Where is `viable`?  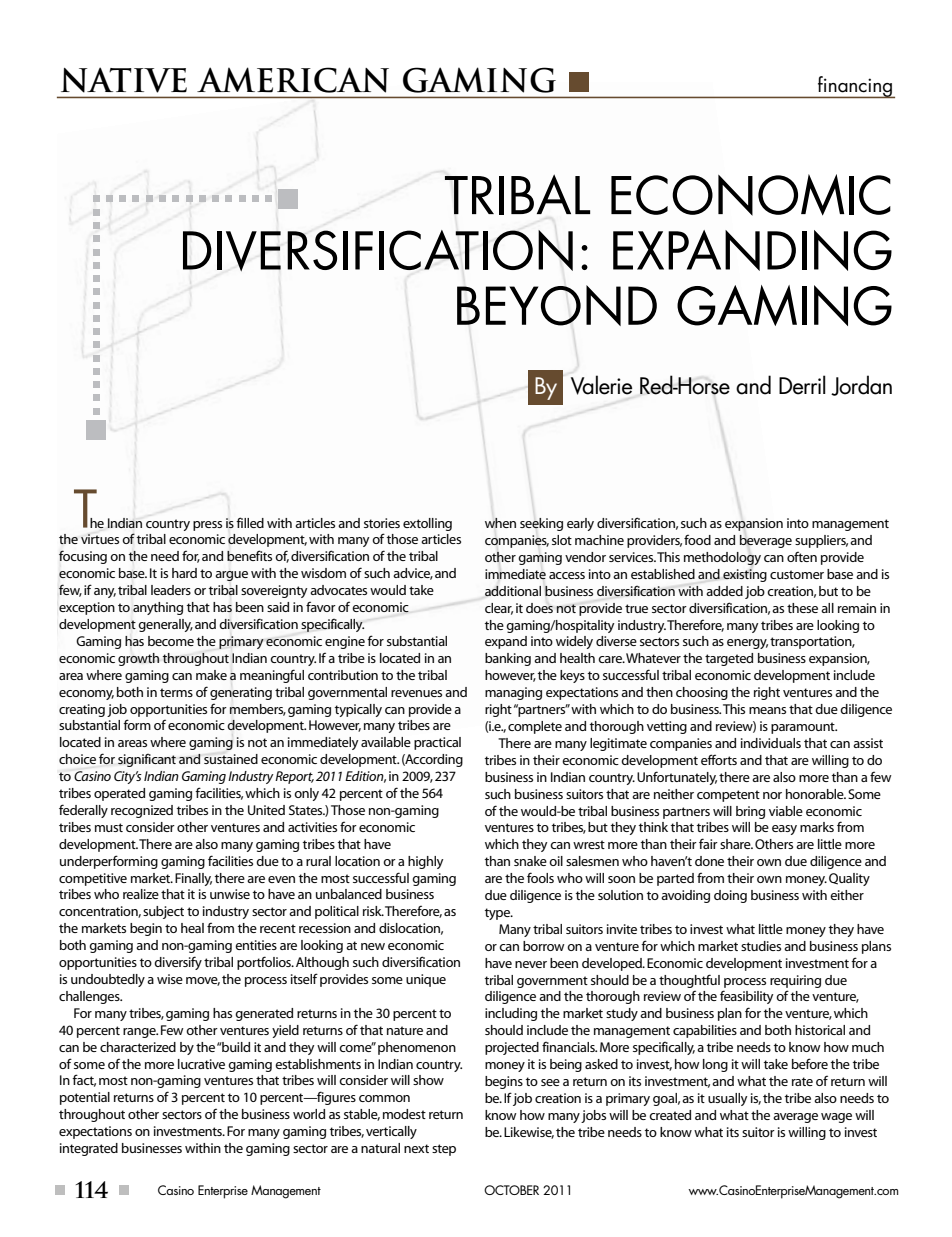
viable is located at coordinates (786, 811).
